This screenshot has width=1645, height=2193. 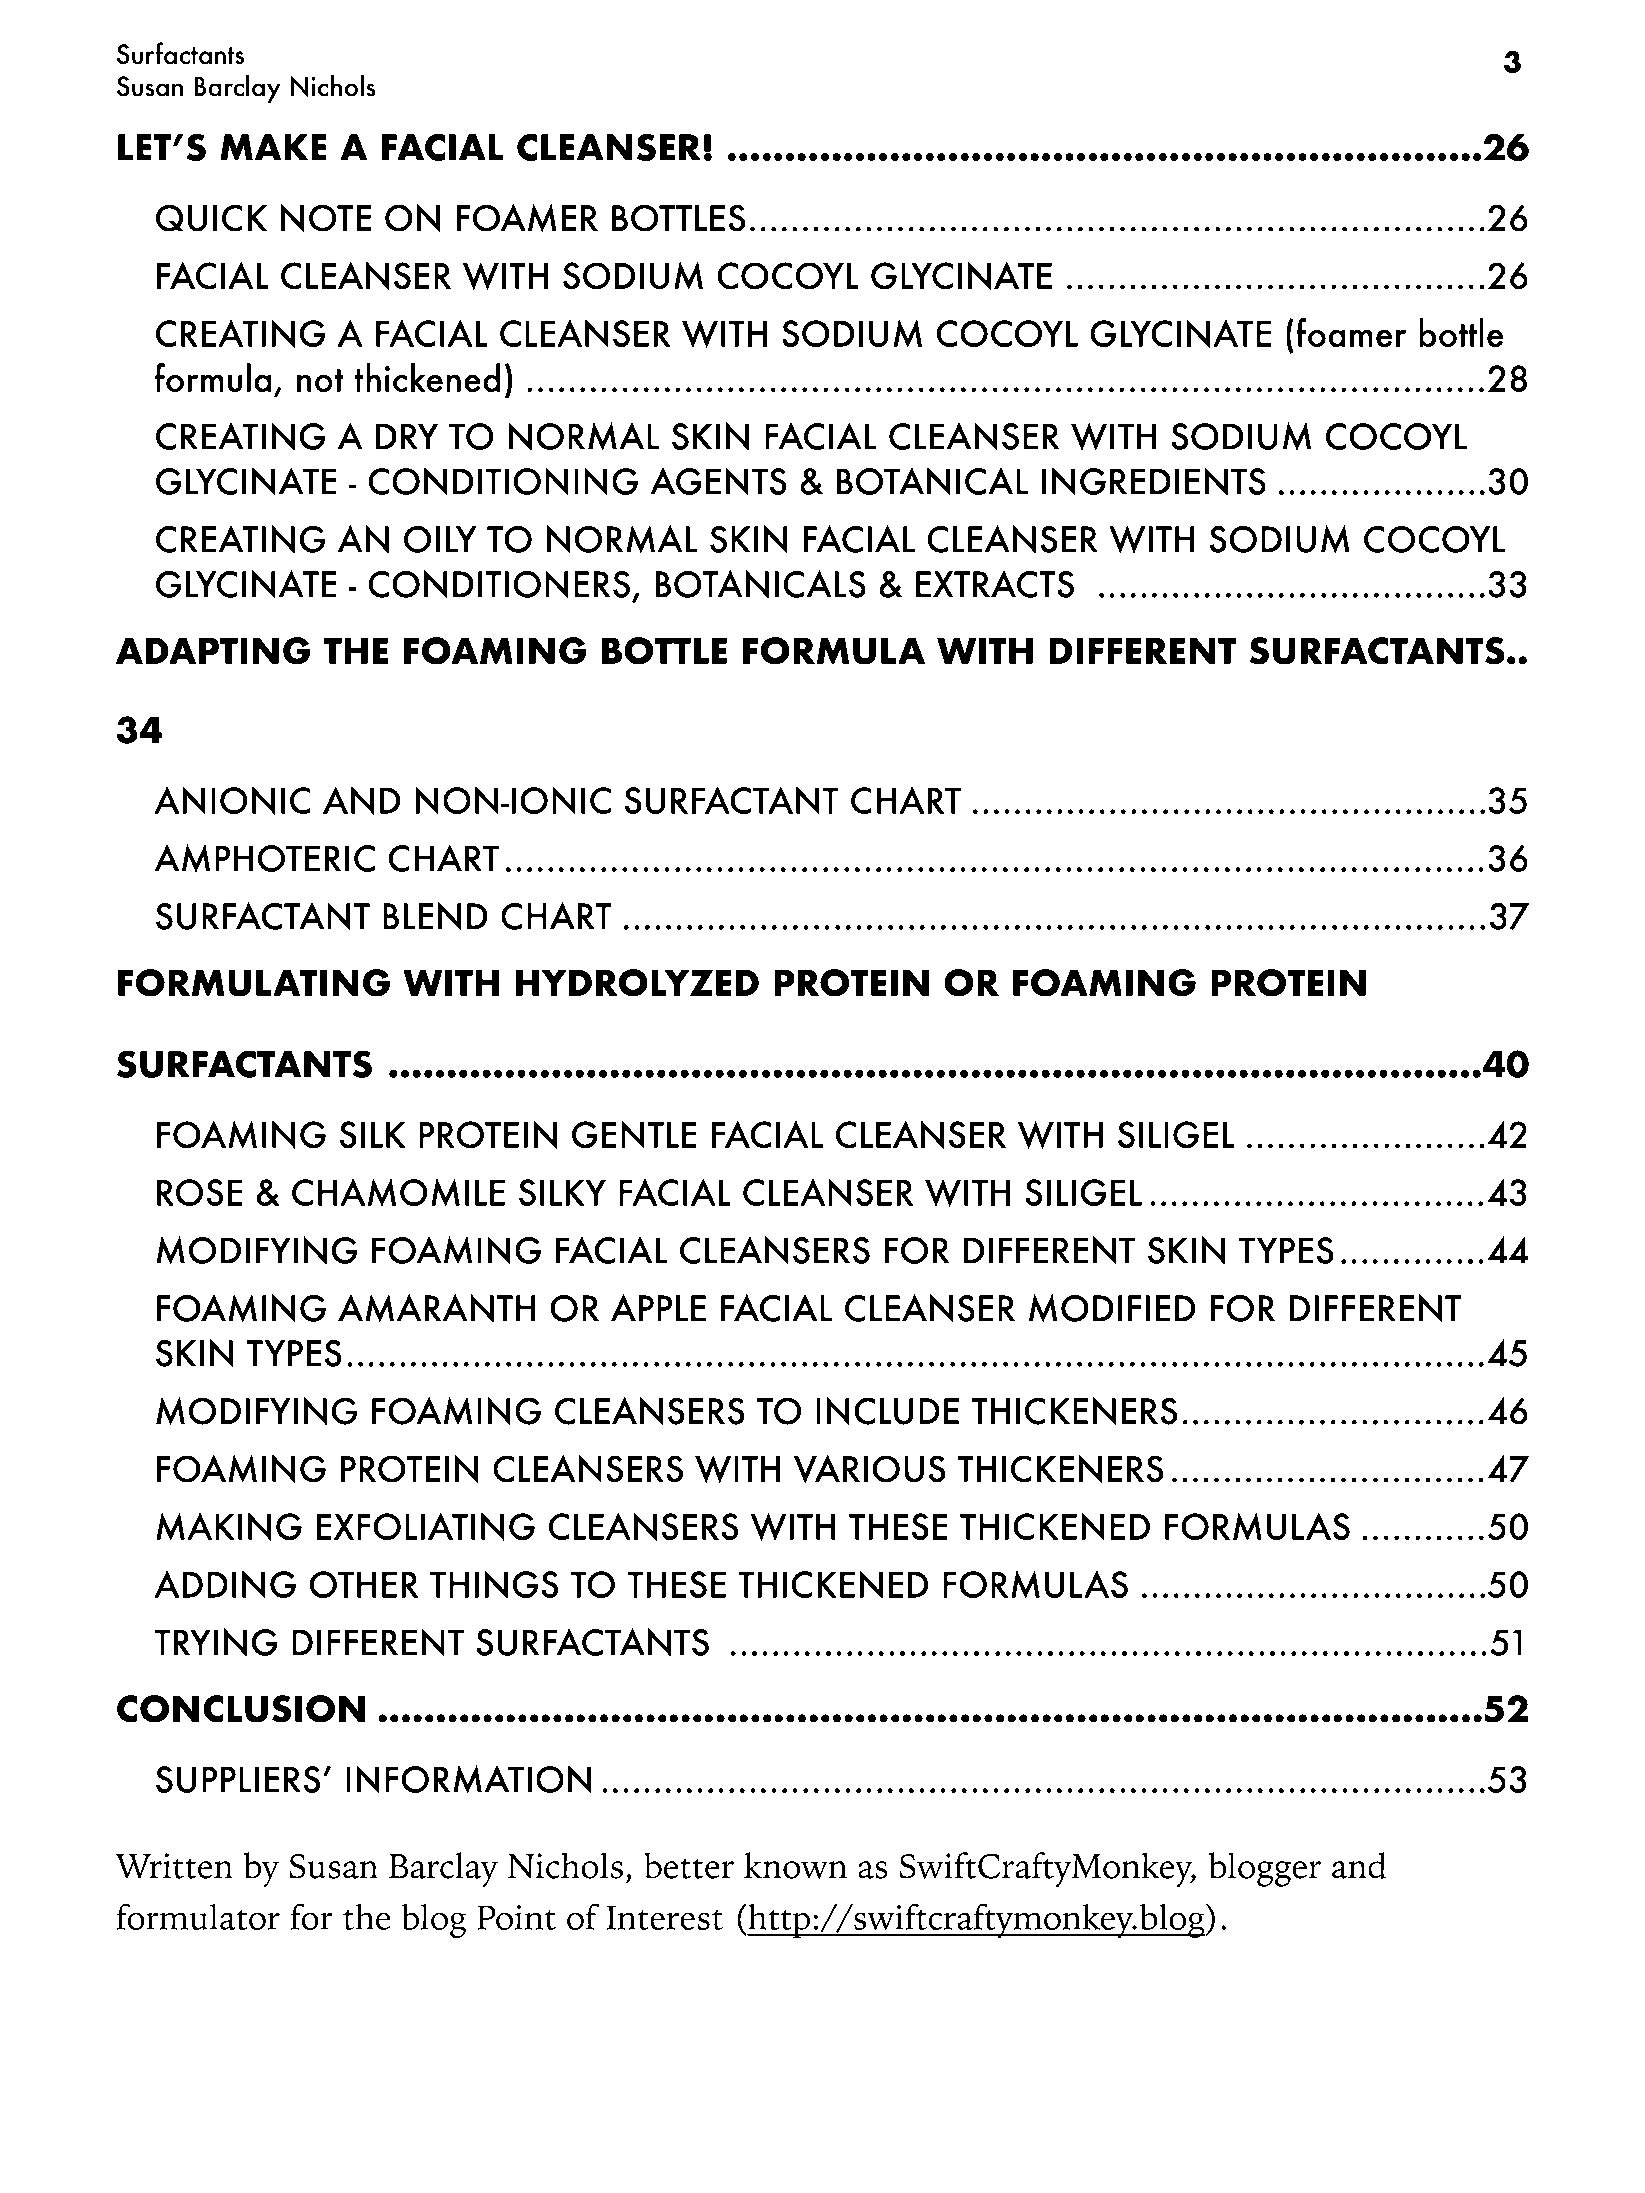 What do you see at coordinates (264, 858) in the screenshot?
I see `AMPHOTERIC` at bounding box center [264, 858].
